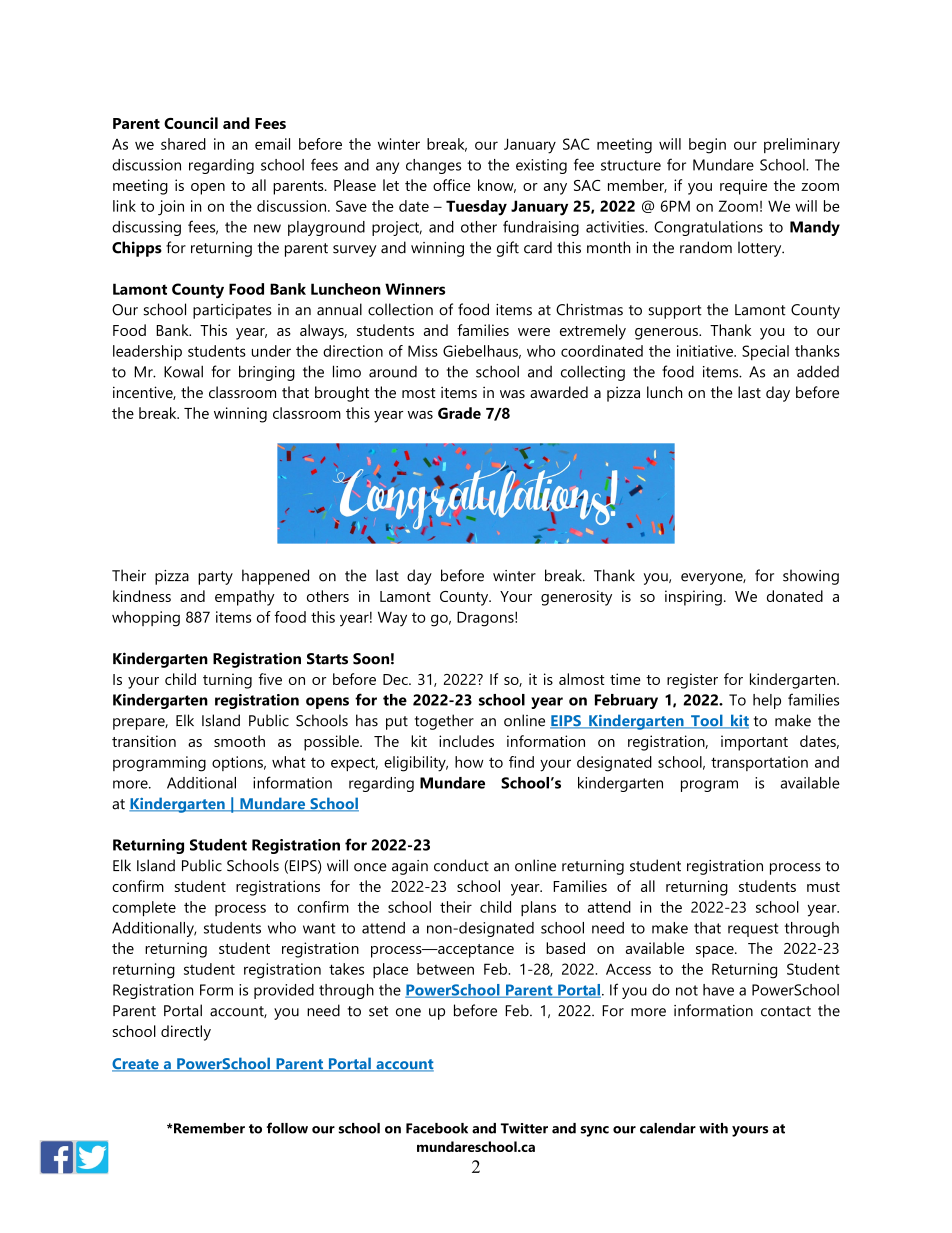 The width and height of the screenshot is (952, 1233). Describe the element at coordinates (245, 598) in the screenshot. I see `empathy` at that location.
